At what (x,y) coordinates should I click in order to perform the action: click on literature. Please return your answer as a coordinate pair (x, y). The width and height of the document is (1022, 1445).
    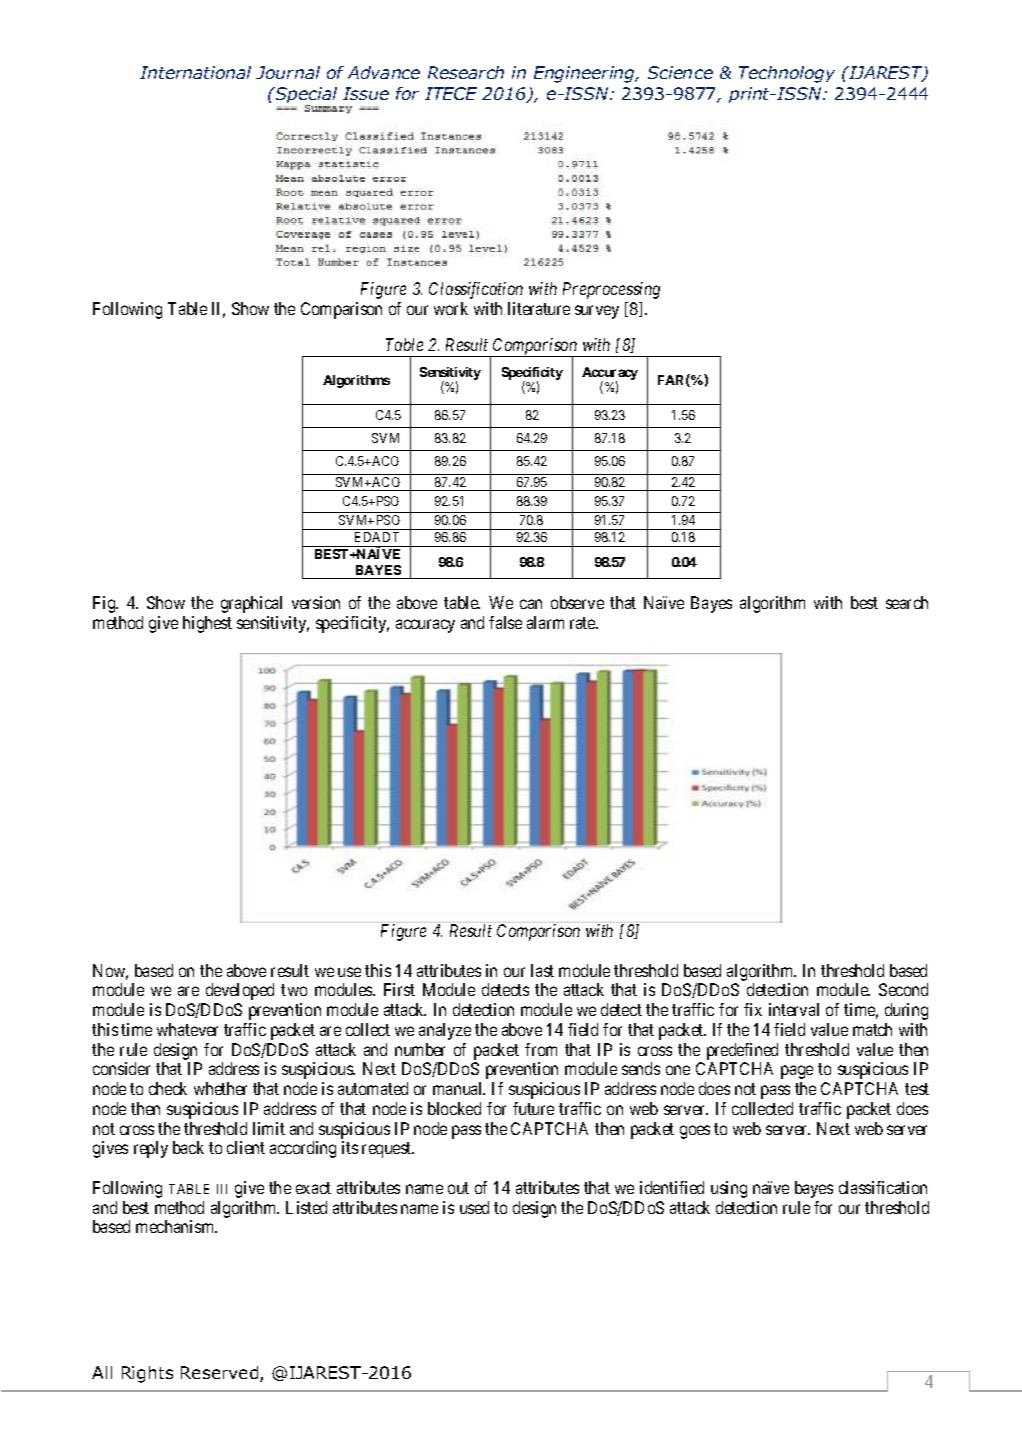
    Looking at the image, I should click on (539, 308).
